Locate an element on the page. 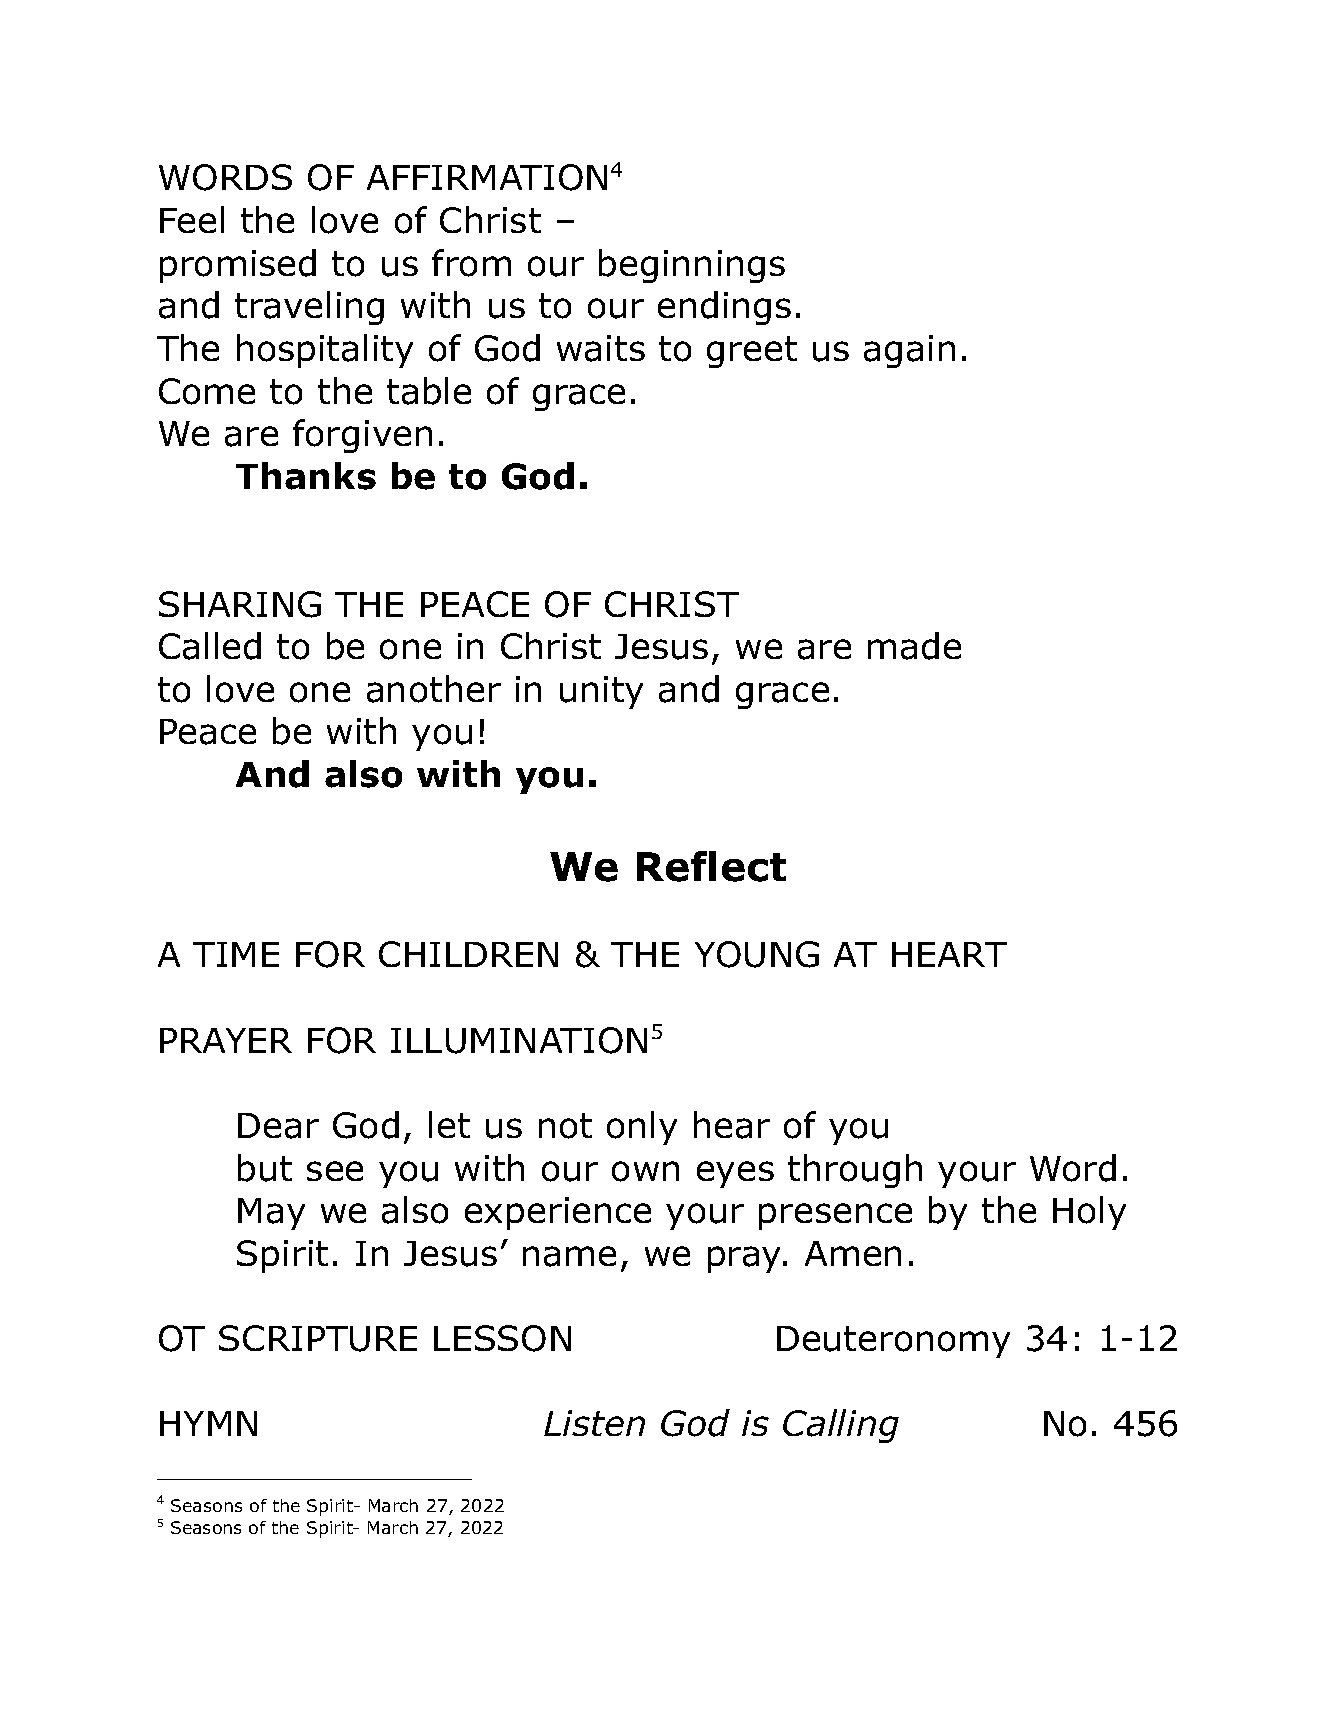 The width and height of the page is (1337, 1731). promised is located at coordinates (238, 266).
